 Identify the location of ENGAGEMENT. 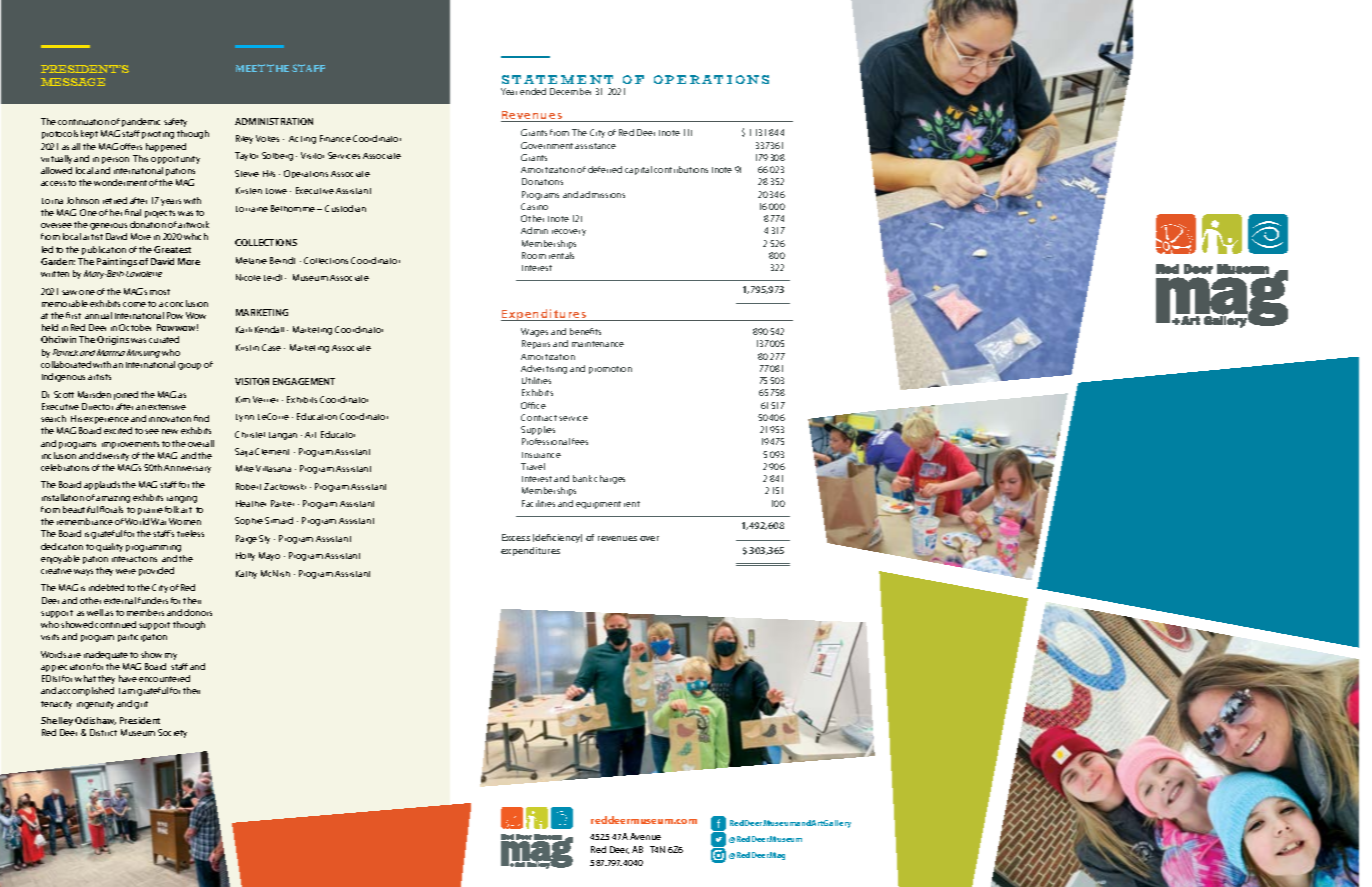
(304, 381).
